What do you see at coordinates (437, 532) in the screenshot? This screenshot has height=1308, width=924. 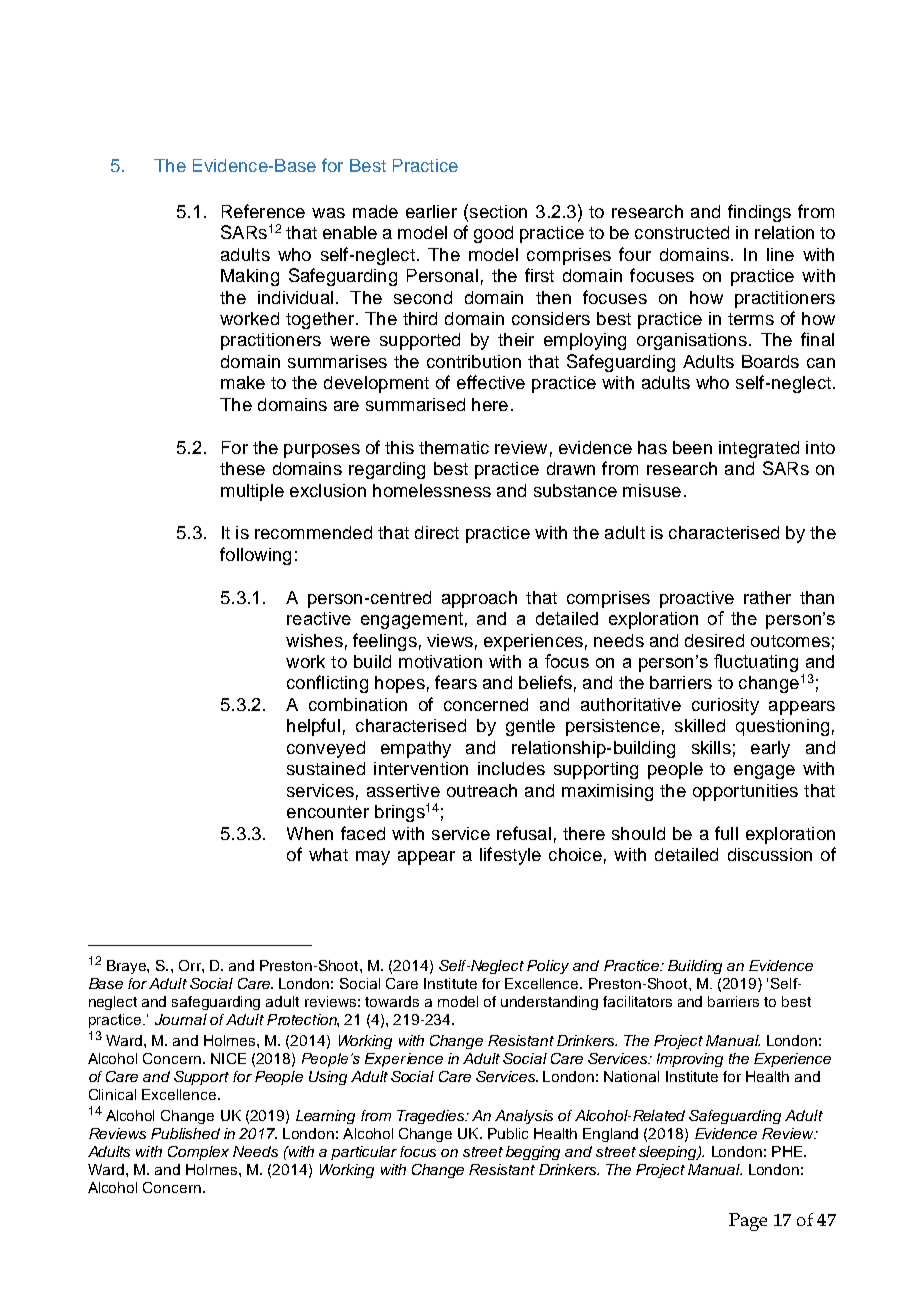 I see `direct` at bounding box center [437, 532].
